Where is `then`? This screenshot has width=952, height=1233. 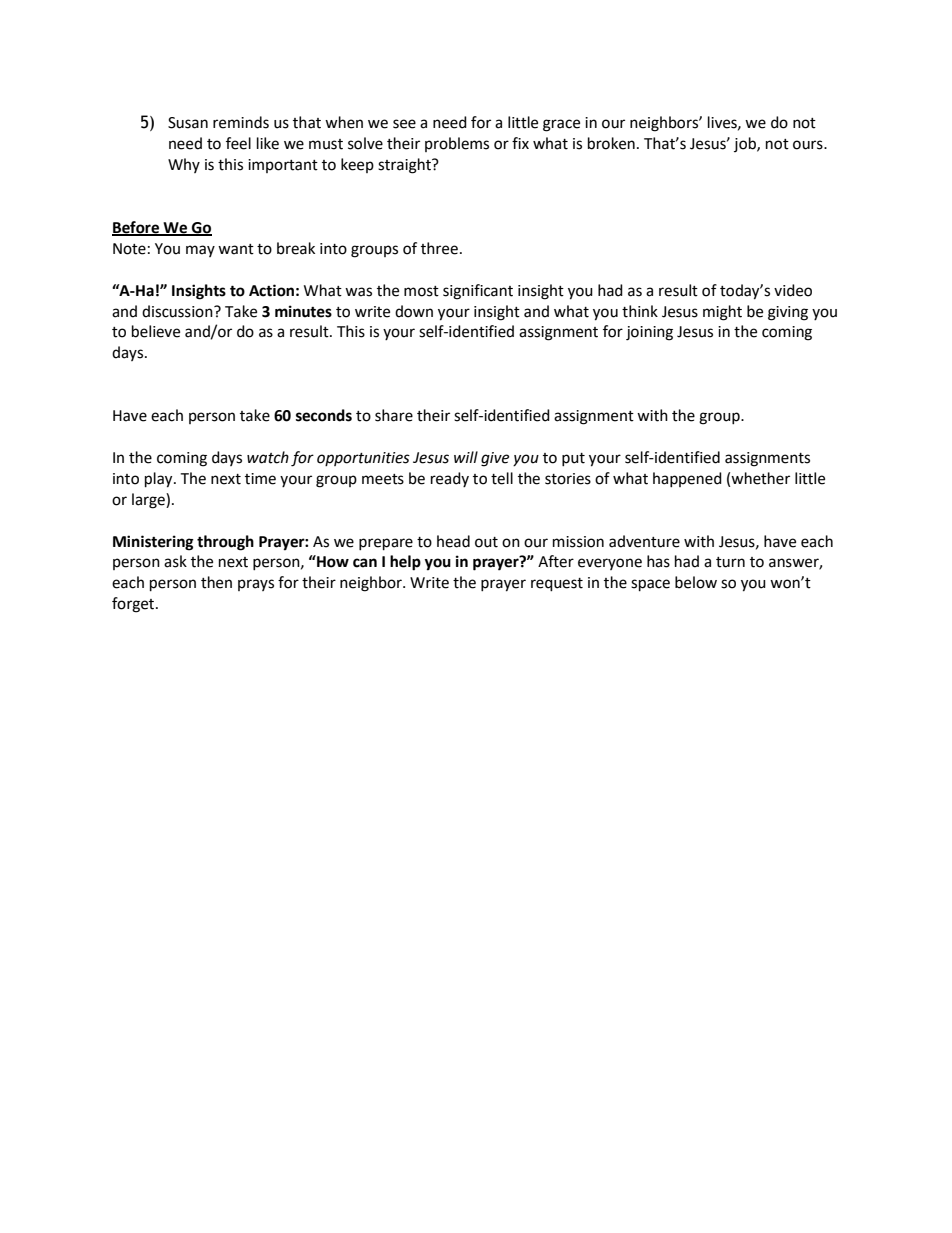 then is located at coordinates (216, 582).
